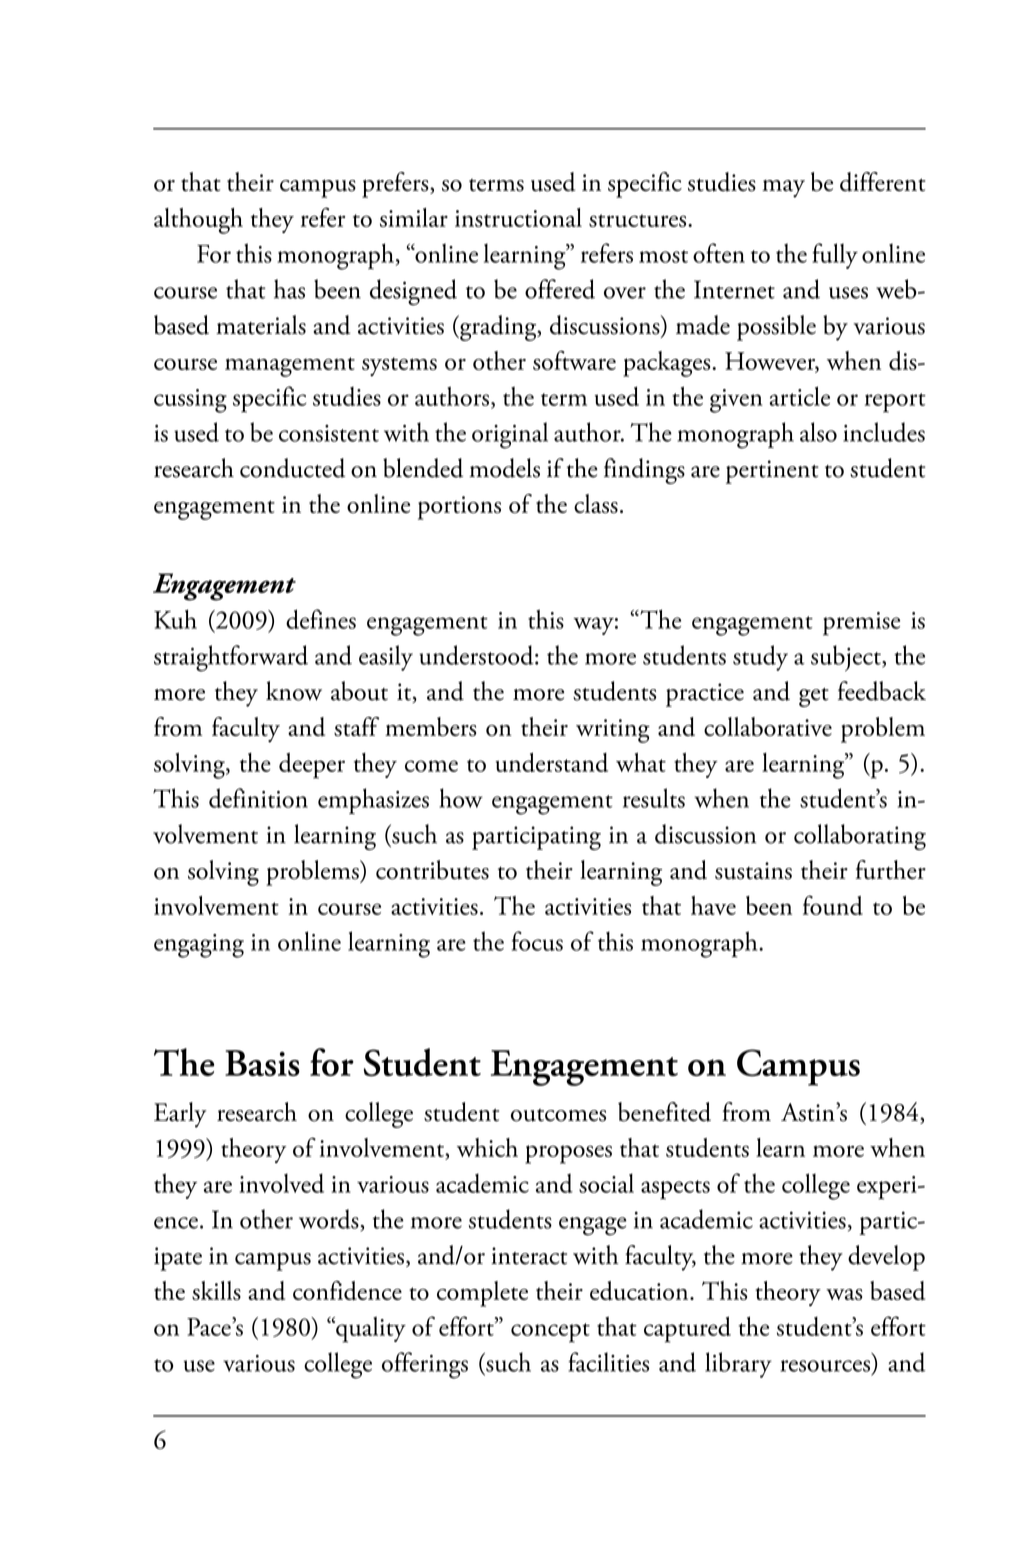  What do you see at coordinates (664, 1112) in the page?
I see `benefited` at bounding box center [664, 1112].
